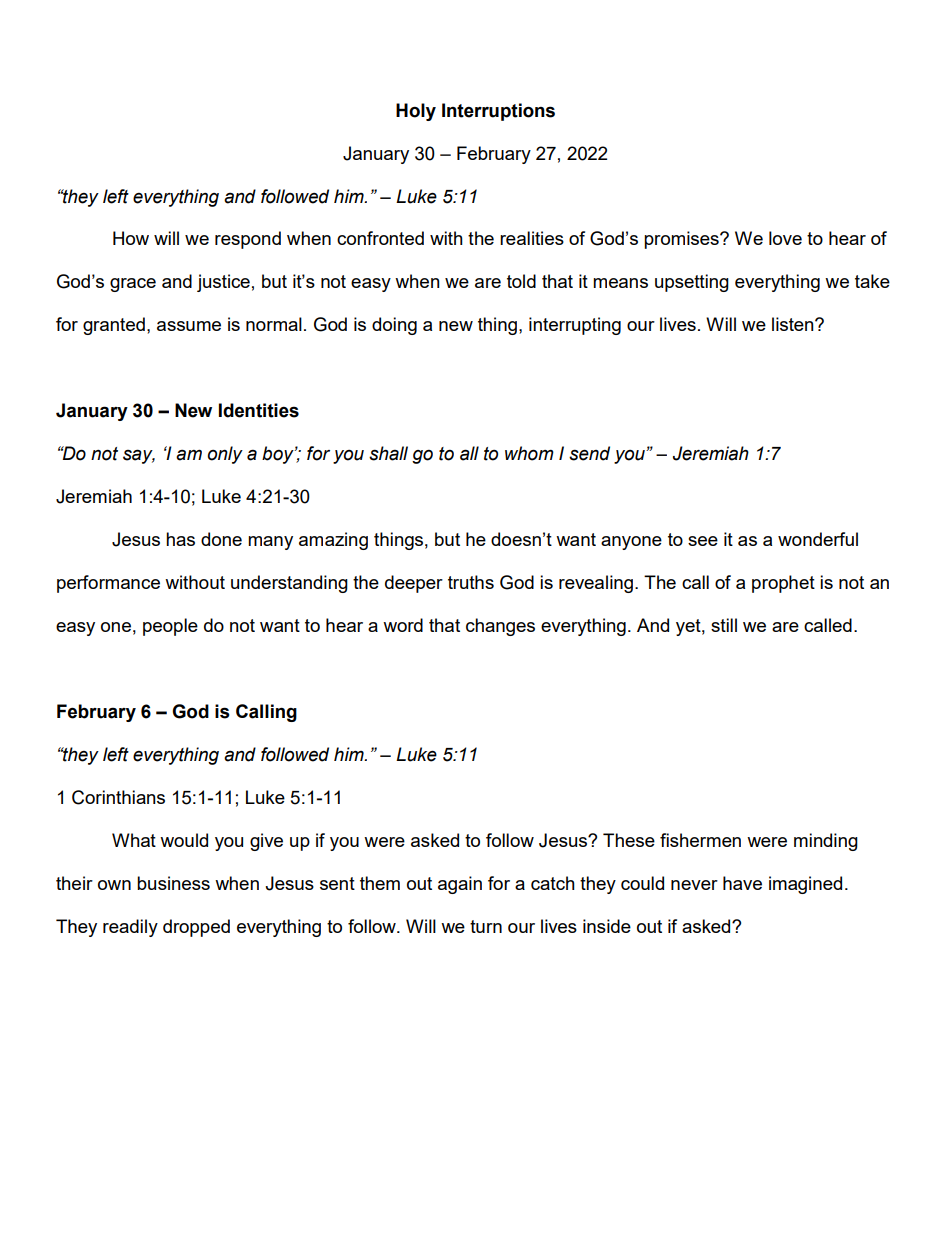 Image resolution: width=952 pixels, height=1233 pixels. What do you see at coordinates (131, 238) in the screenshot?
I see `How` at bounding box center [131, 238].
